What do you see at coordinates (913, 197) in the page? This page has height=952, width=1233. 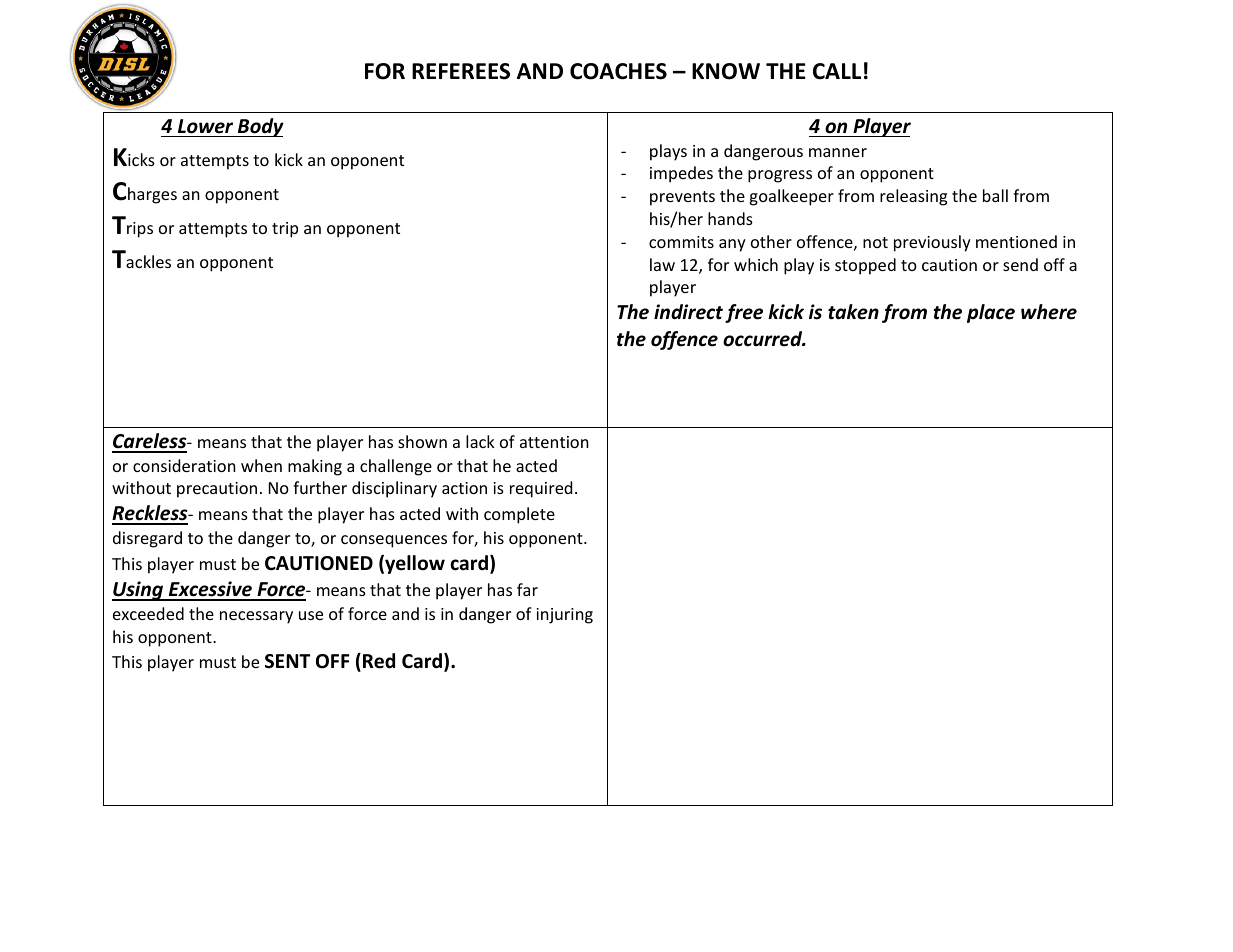 I see `releasing` at bounding box center [913, 197].
